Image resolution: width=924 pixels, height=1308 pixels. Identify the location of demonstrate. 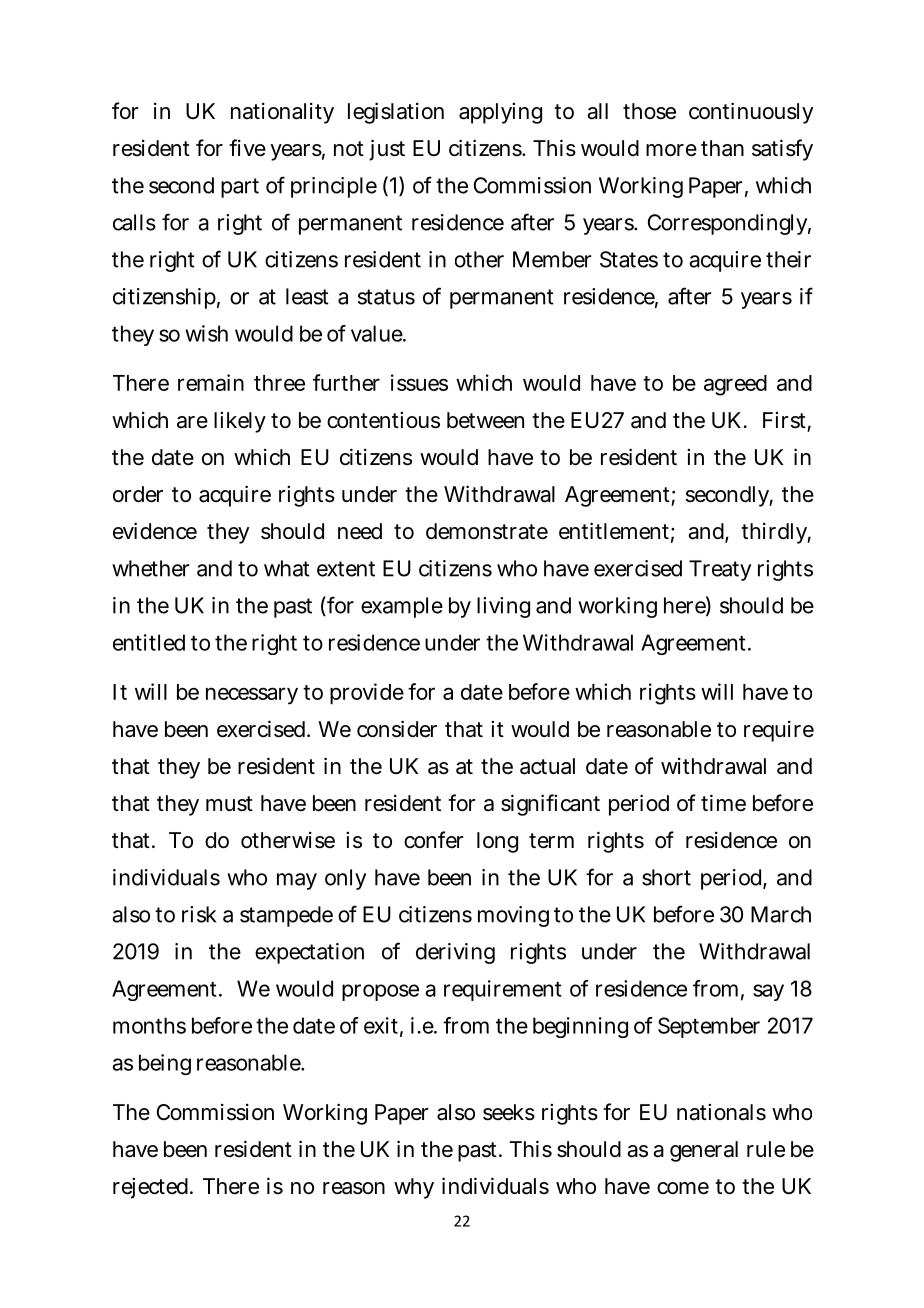
(487, 531).
